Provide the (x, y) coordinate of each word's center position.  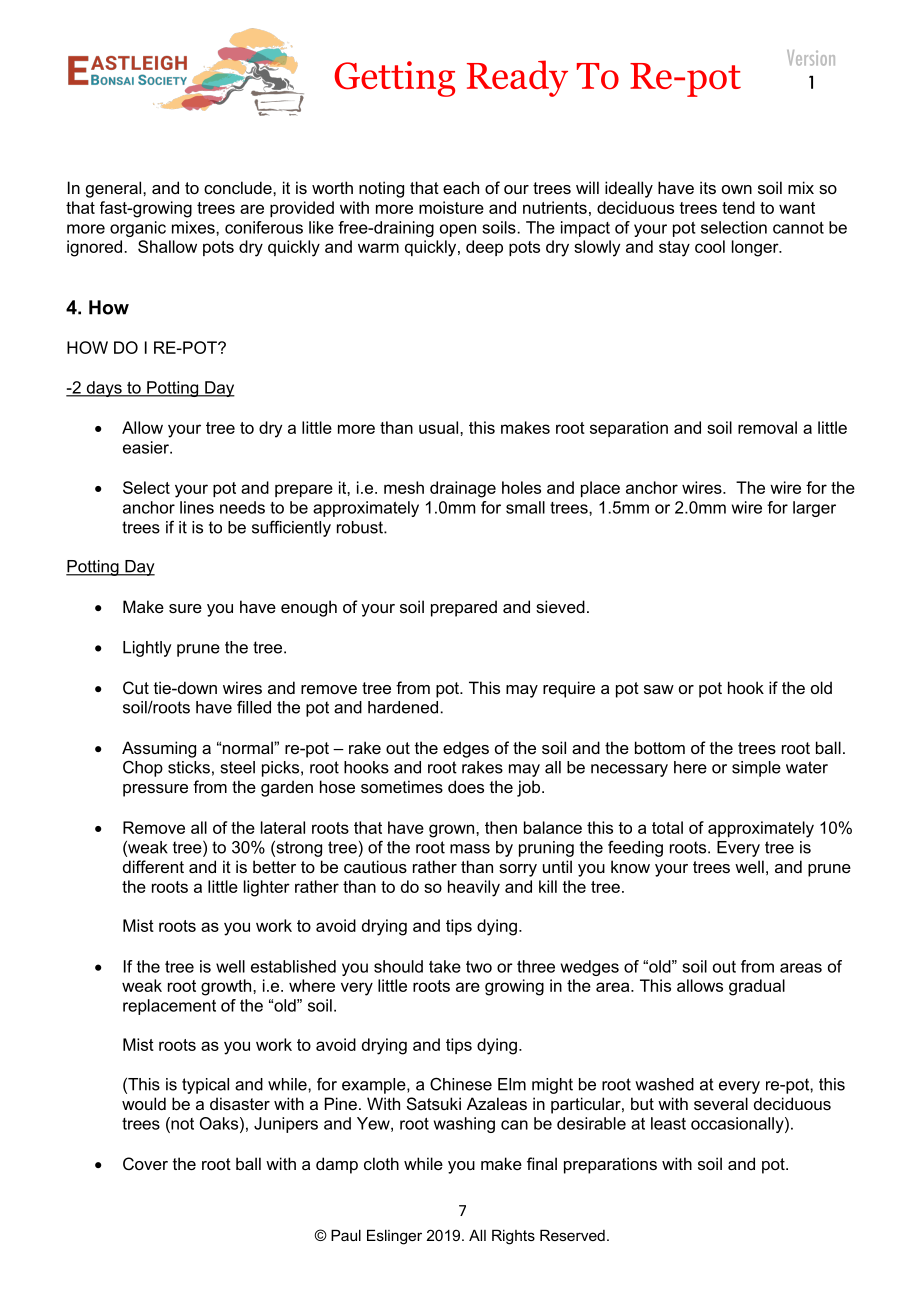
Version (811, 58)
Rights (513, 1237)
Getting (394, 79)
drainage (463, 489)
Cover (145, 1163)
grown (453, 831)
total (667, 827)
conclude (239, 187)
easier (147, 447)
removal (767, 427)
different (153, 866)
